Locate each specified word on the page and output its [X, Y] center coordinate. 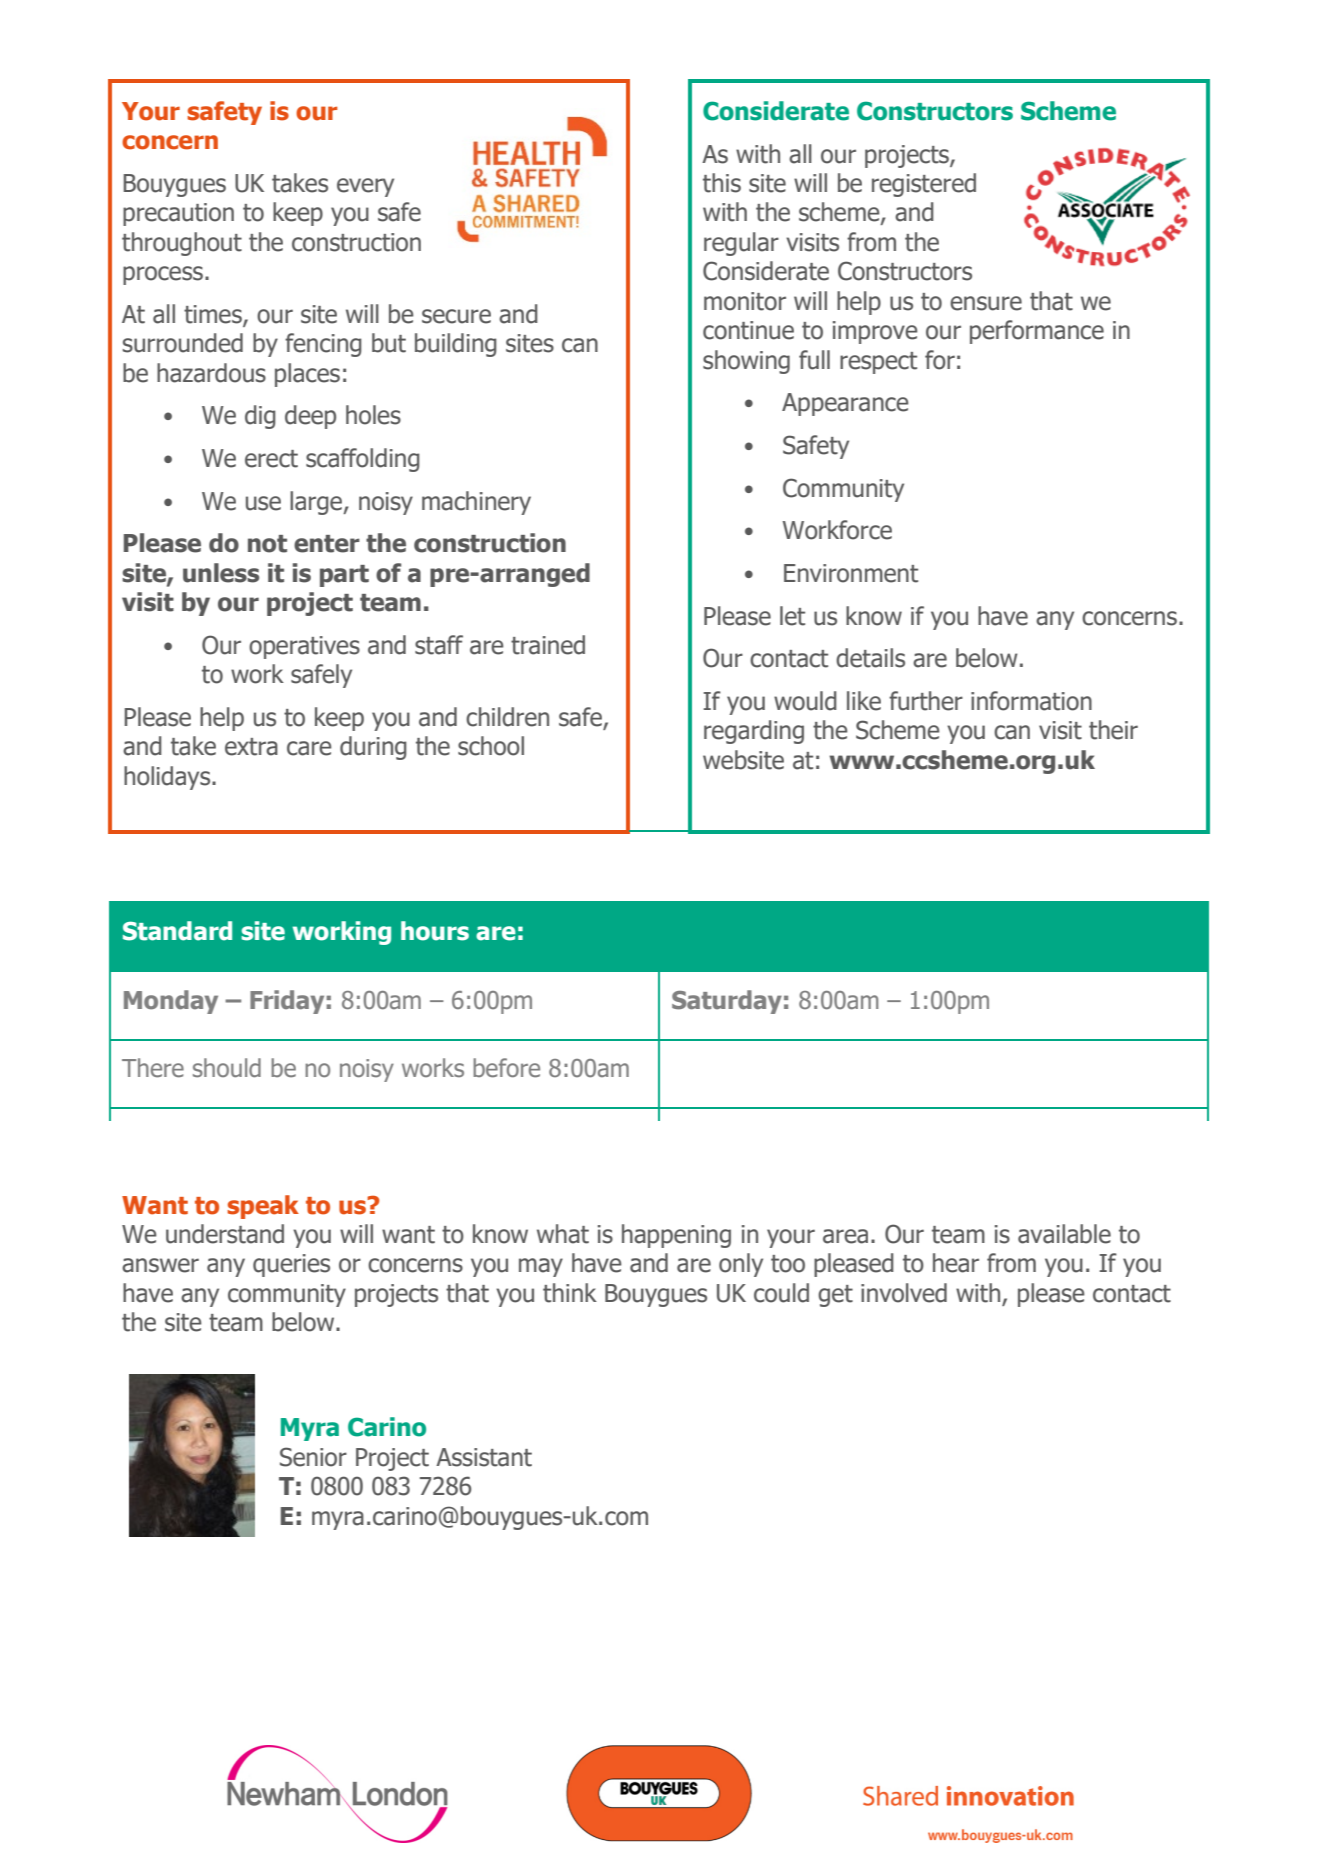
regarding [754, 732]
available [1064, 1234]
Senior [313, 1457]
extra [251, 747]
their [1113, 730]
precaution [178, 214]
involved [904, 1293]
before [506, 1068]
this [722, 183]
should [227, 1068]
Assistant [484, 1457]
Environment [851, 573]
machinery [476, 503]
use [263, 503]
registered [924, 185]
